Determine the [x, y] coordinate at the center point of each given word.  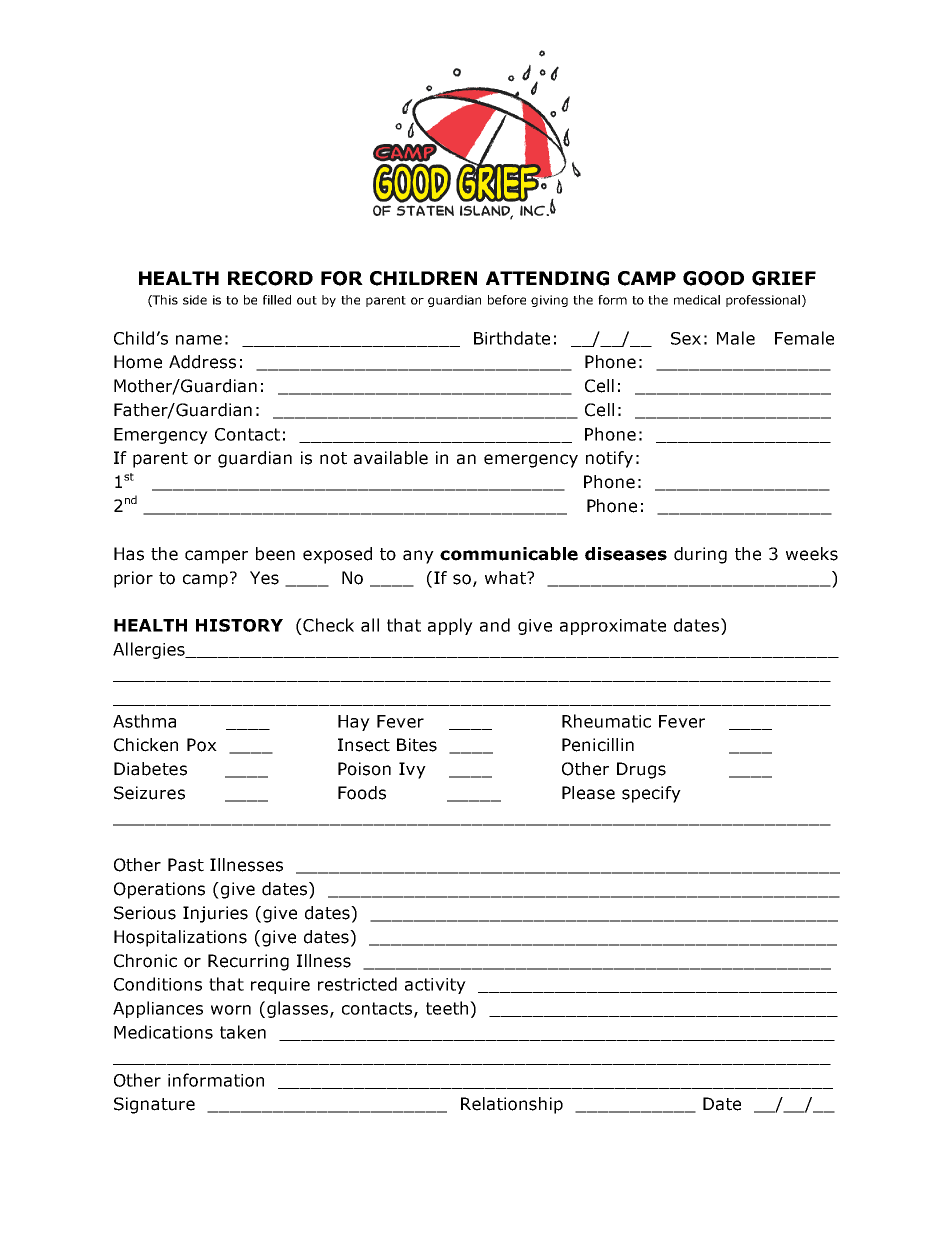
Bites [417, 745]
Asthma [144, 721]
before [507, 300]
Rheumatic [606, 721]
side [195, 300]
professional [763, 301]
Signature [154, 1105]
